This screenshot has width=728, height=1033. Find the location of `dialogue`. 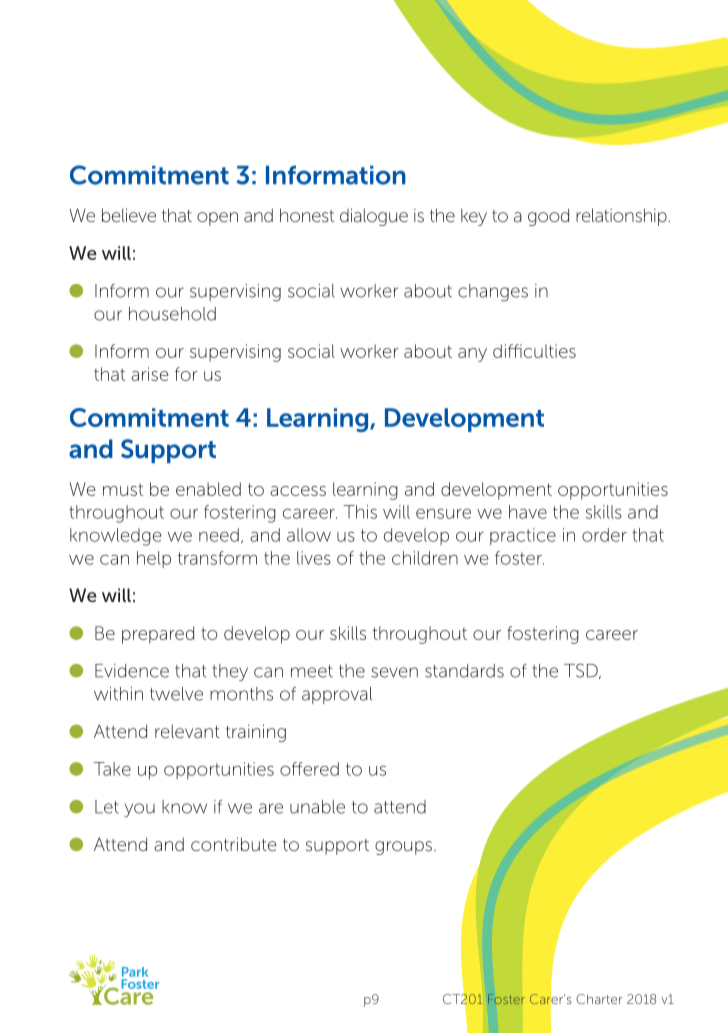

dialogue is located at coordinates (374, 217).
